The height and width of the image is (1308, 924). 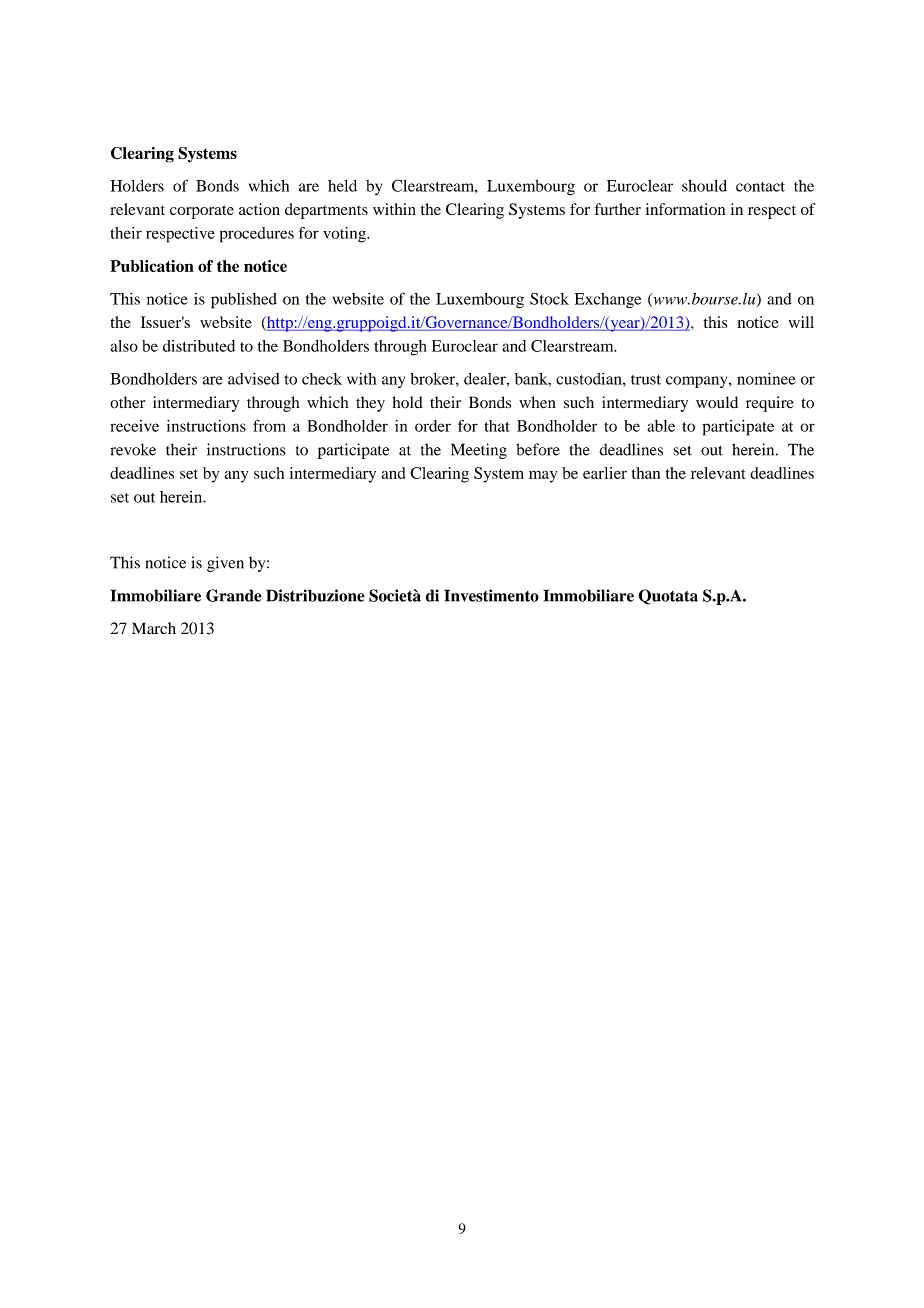 What do you see at coordinates (202, 212) in the image?
I see `corporate` at bounding box center [202, 212].
